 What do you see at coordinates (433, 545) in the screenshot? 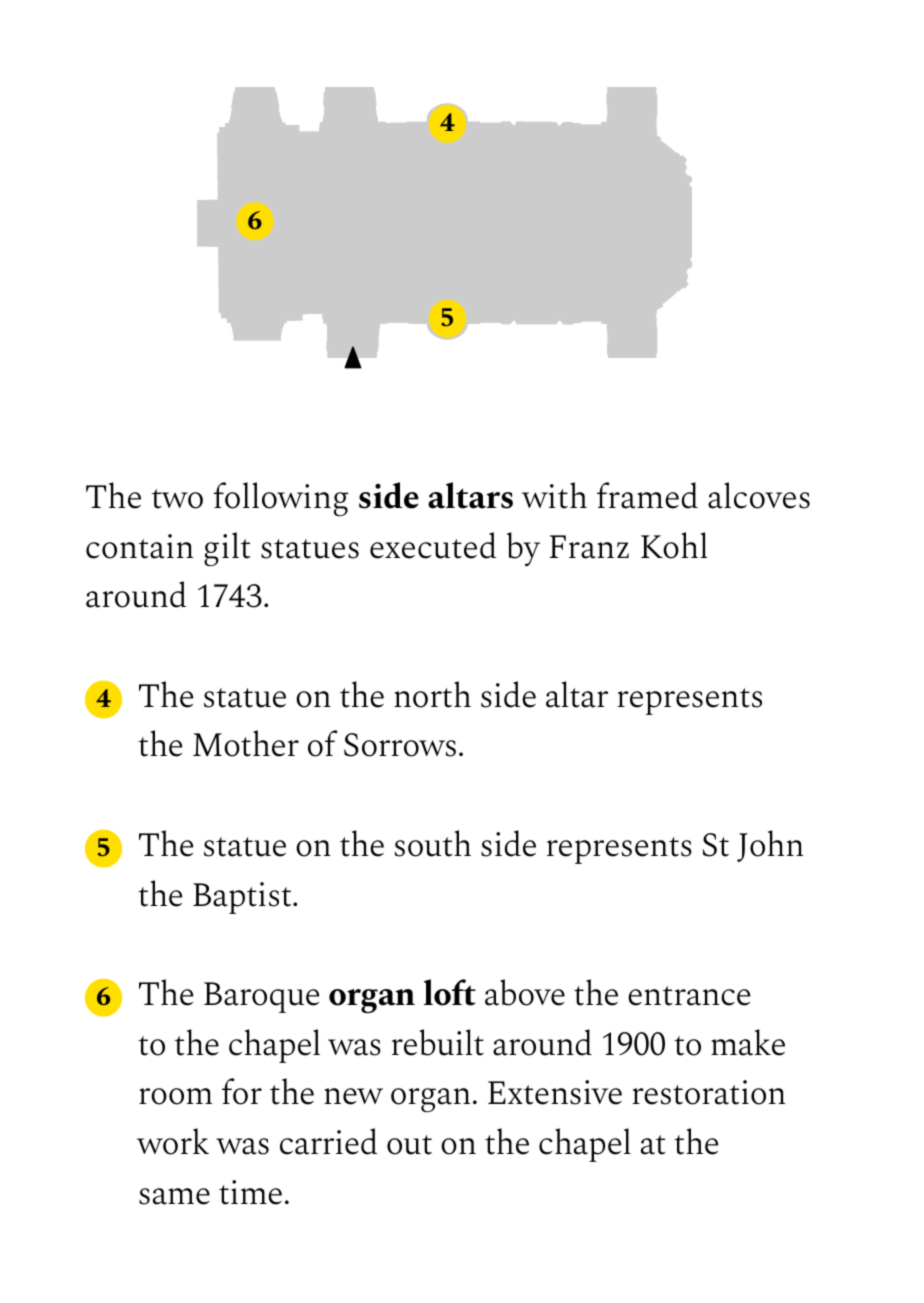
I see `executed` at bounding box center [433, 545].
